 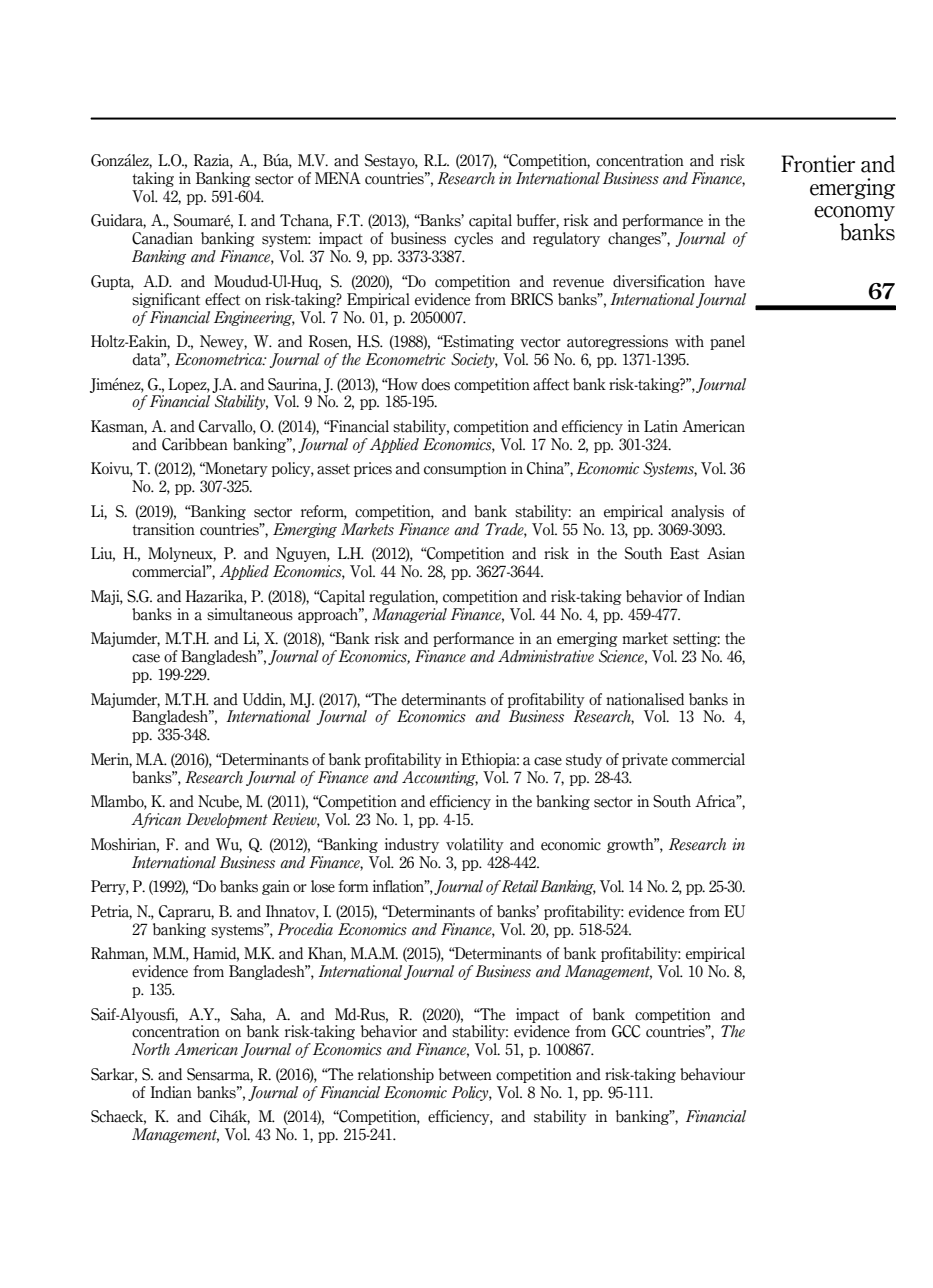 What do you see at coordinates (195, 444) in the screenshot?
I see `Caribbean` at bounding box center [195, 444].
